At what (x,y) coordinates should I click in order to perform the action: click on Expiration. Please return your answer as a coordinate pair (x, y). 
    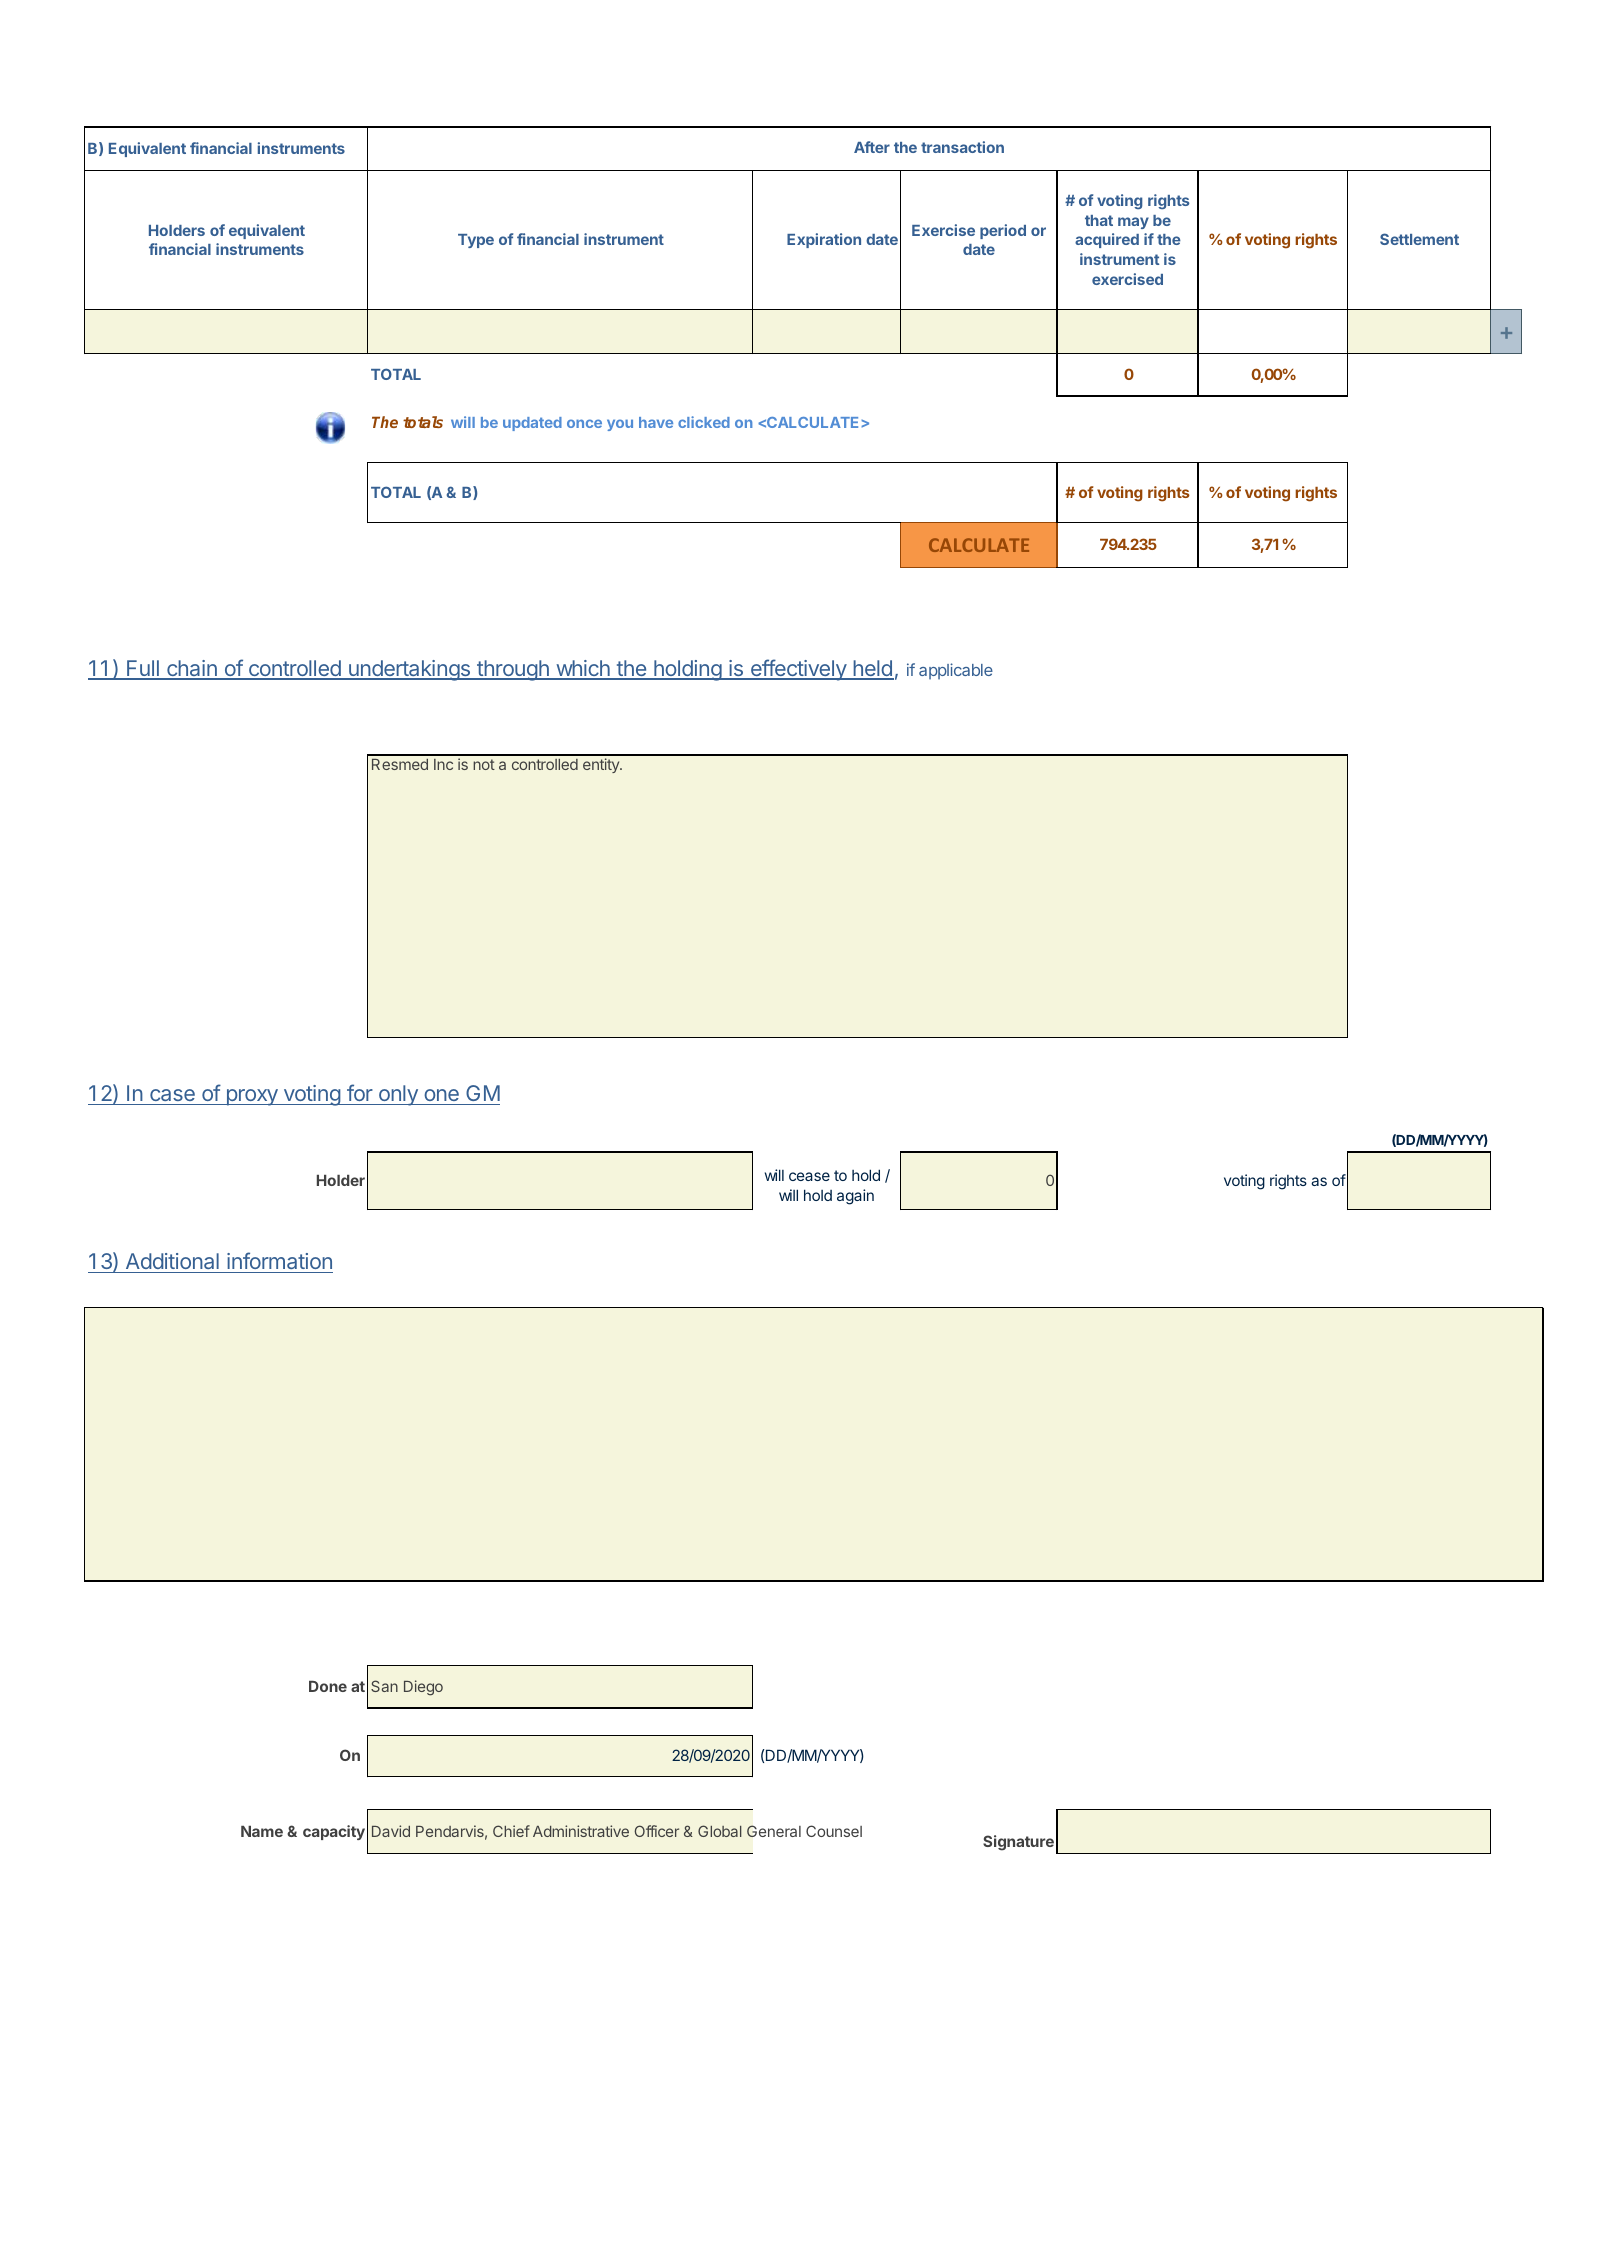
    Looking at the image, I should click on (824, 240).
